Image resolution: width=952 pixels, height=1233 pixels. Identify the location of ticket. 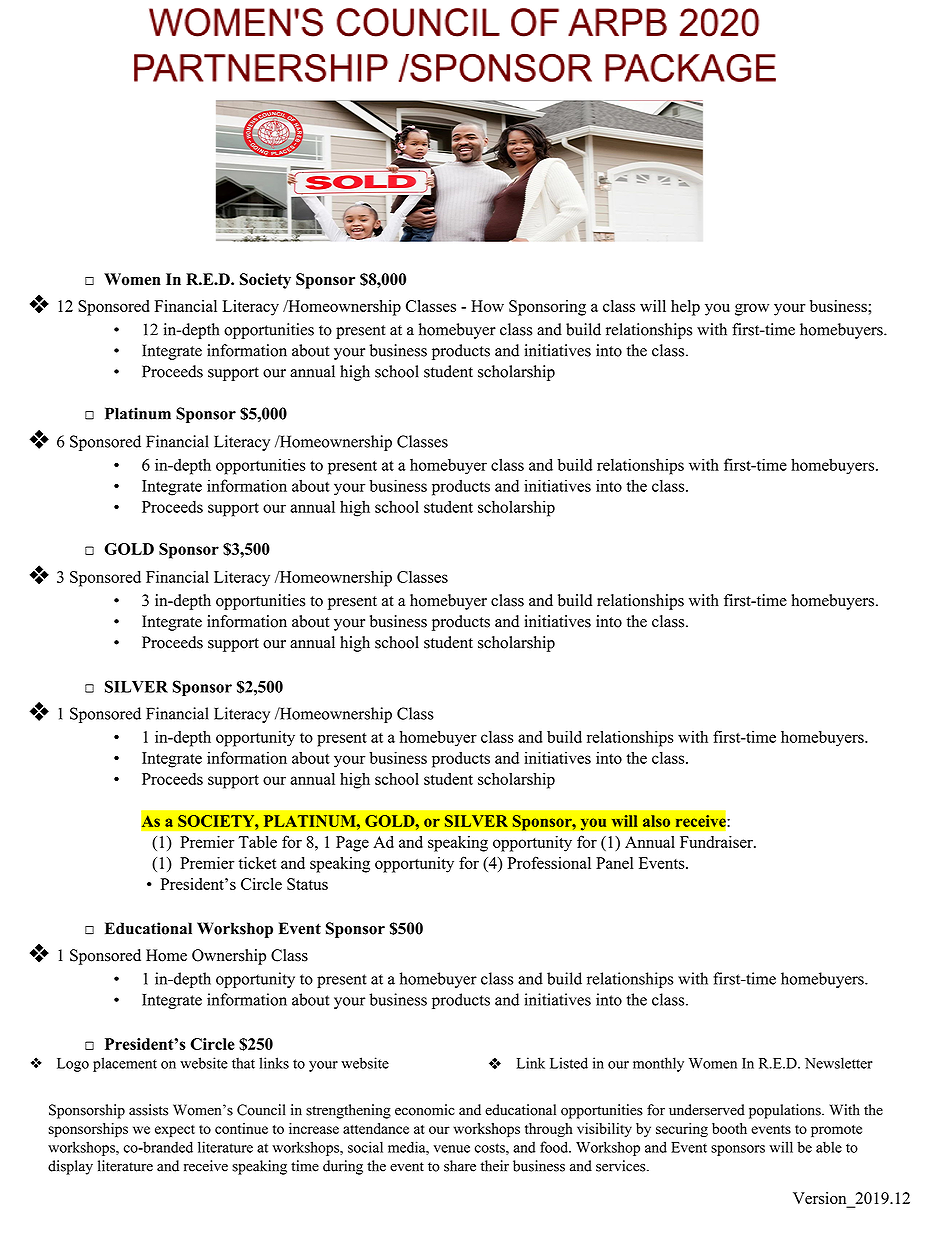
(257, 863).
